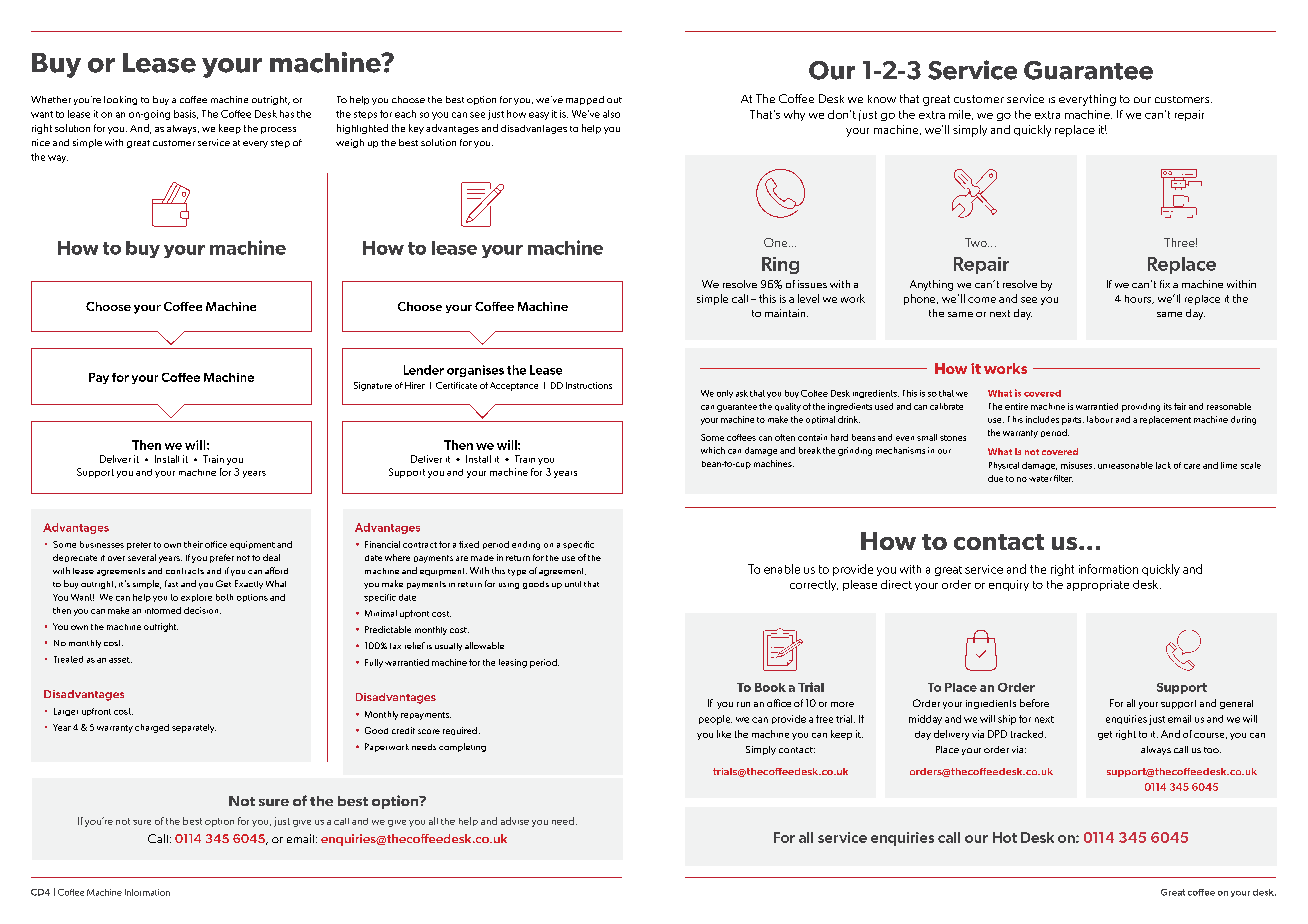  What do you see at coordinates (961, 115) in the screenshot?
I see `mile` at bounding box center [961, 115].
